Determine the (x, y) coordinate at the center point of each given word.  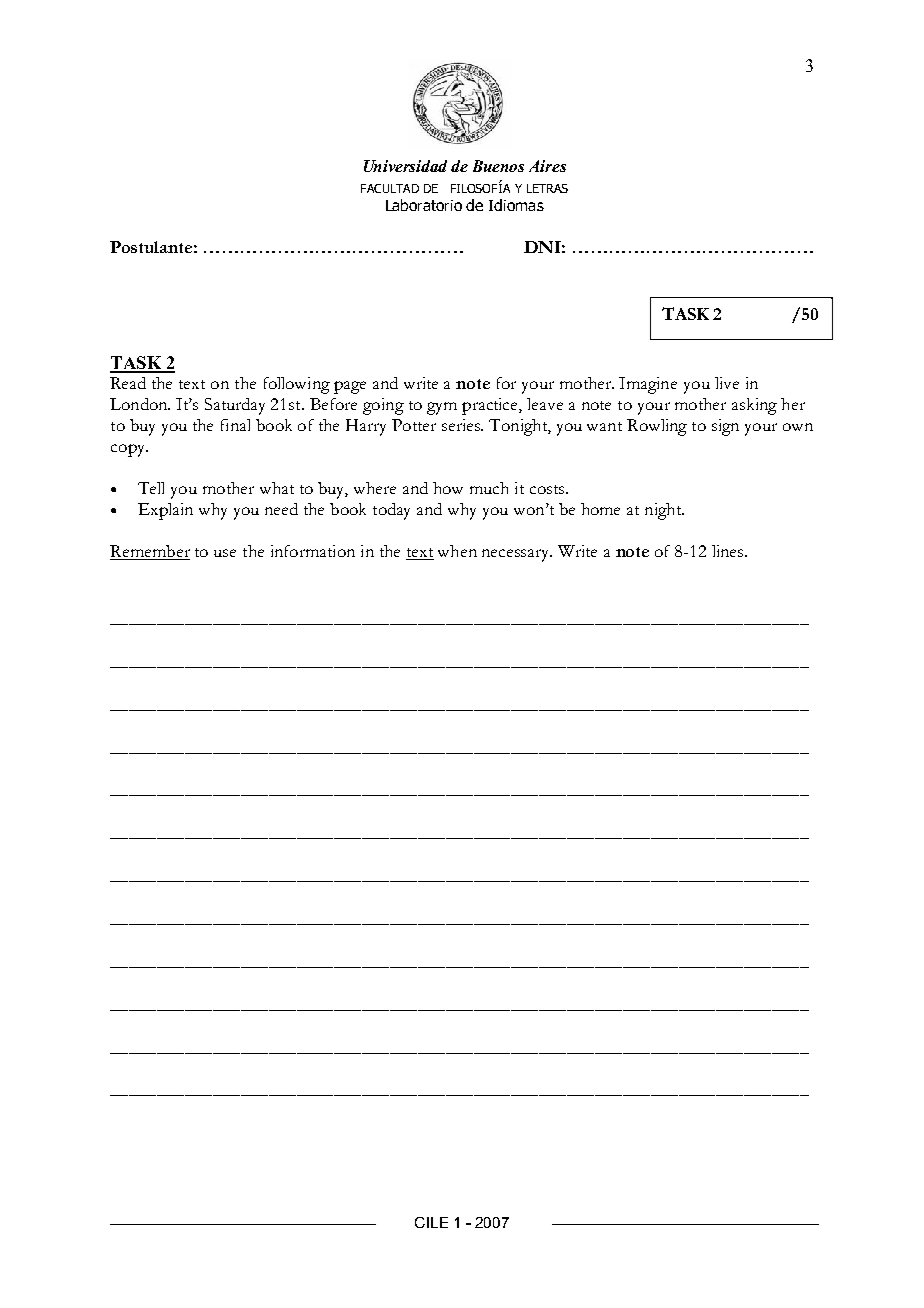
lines (729, 551)
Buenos (498, 166)
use (225, 553)
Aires (547, 166)
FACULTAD (390, 188)
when (457, 551)
